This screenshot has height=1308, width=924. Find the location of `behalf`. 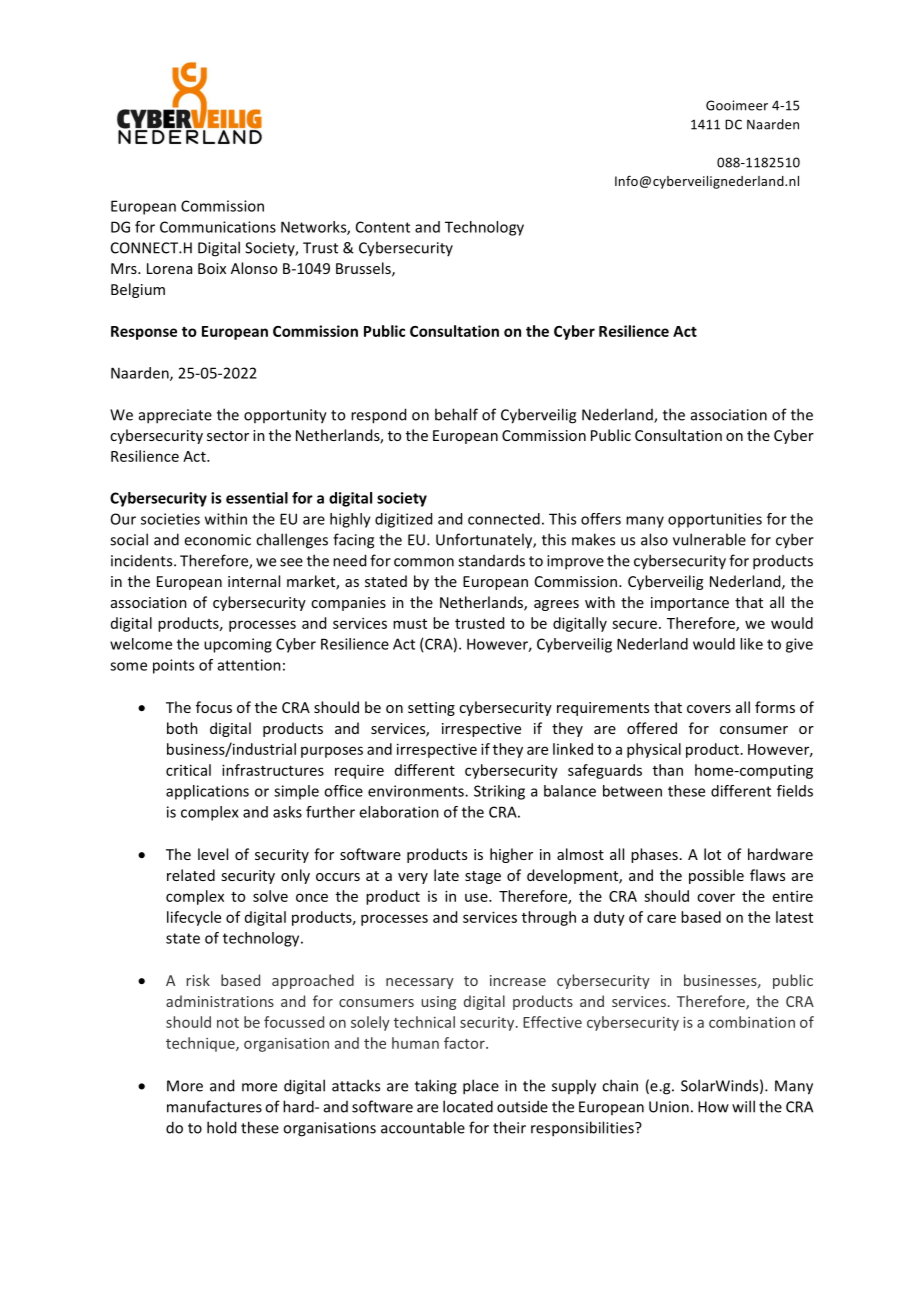

behalf is located at coordinates (456, 414).
